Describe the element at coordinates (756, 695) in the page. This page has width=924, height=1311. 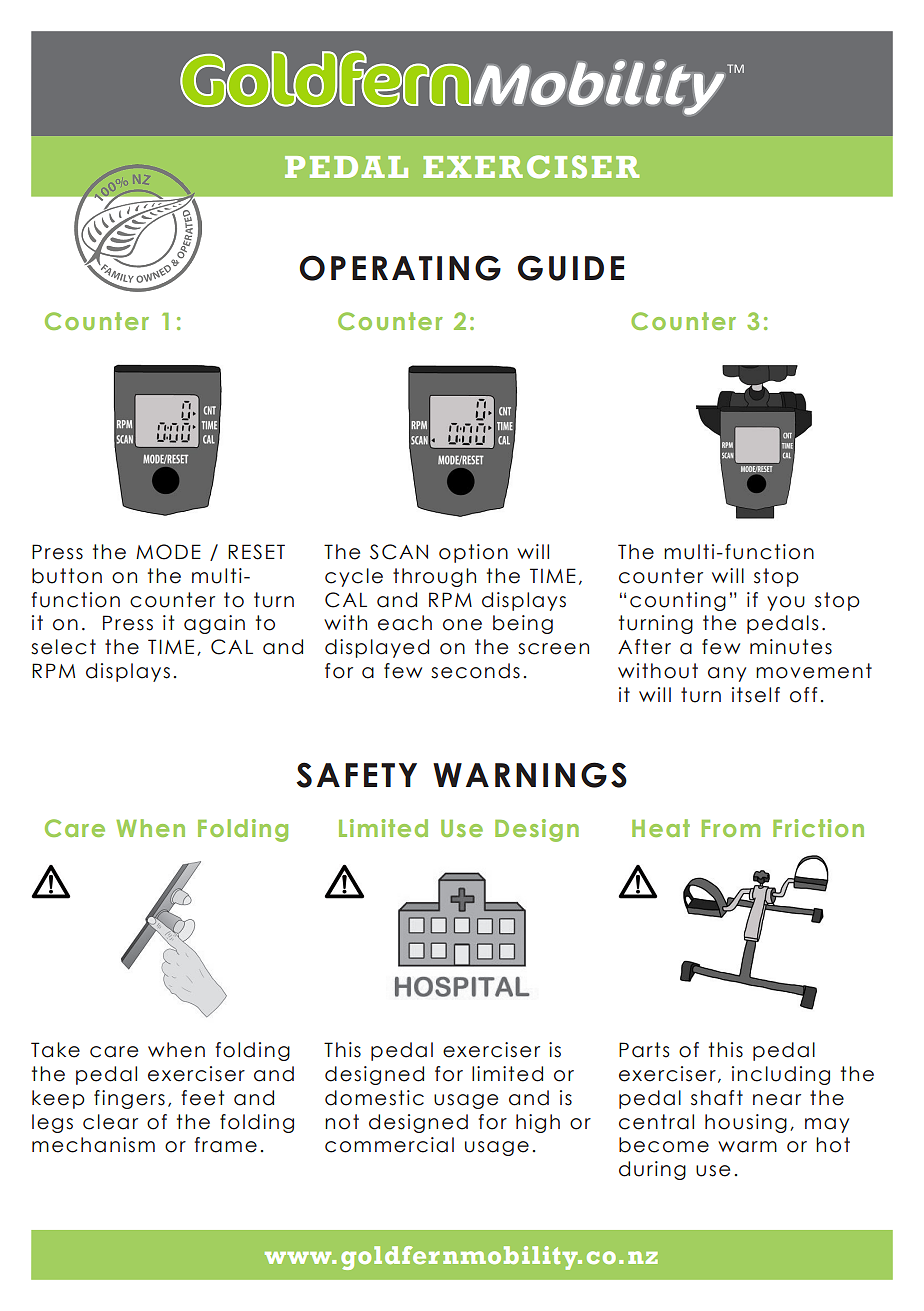
I see `itself` at that location.
